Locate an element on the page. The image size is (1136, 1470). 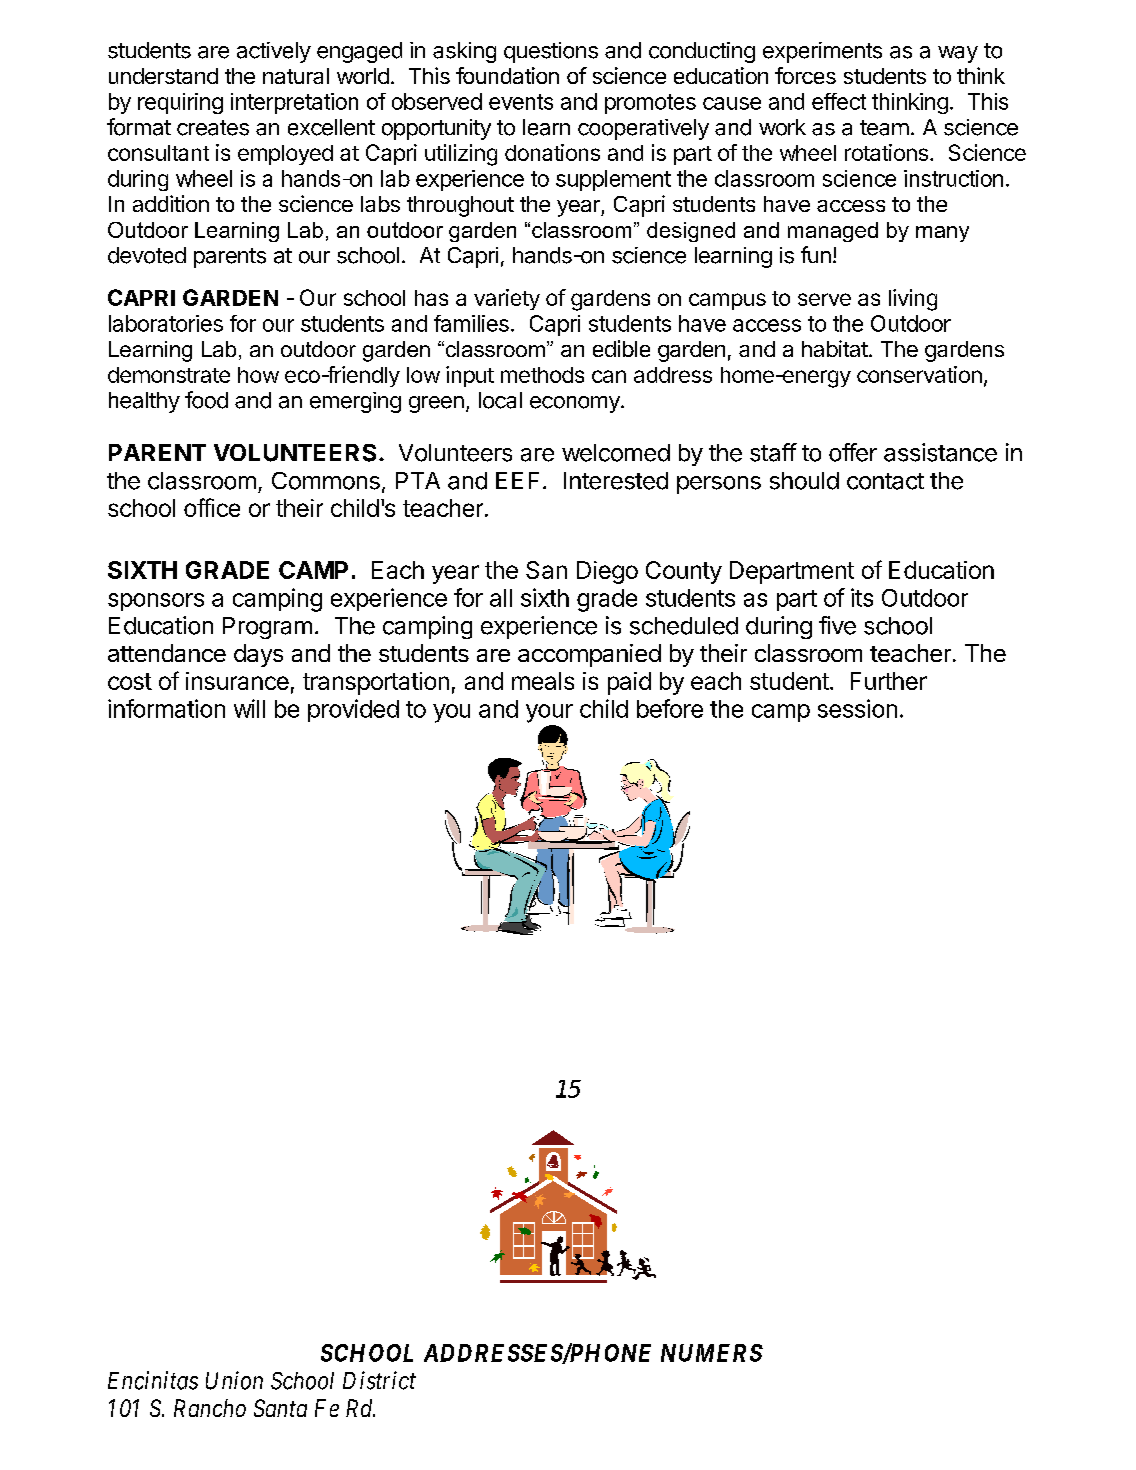
offer is located at coordinates (853, 452).
